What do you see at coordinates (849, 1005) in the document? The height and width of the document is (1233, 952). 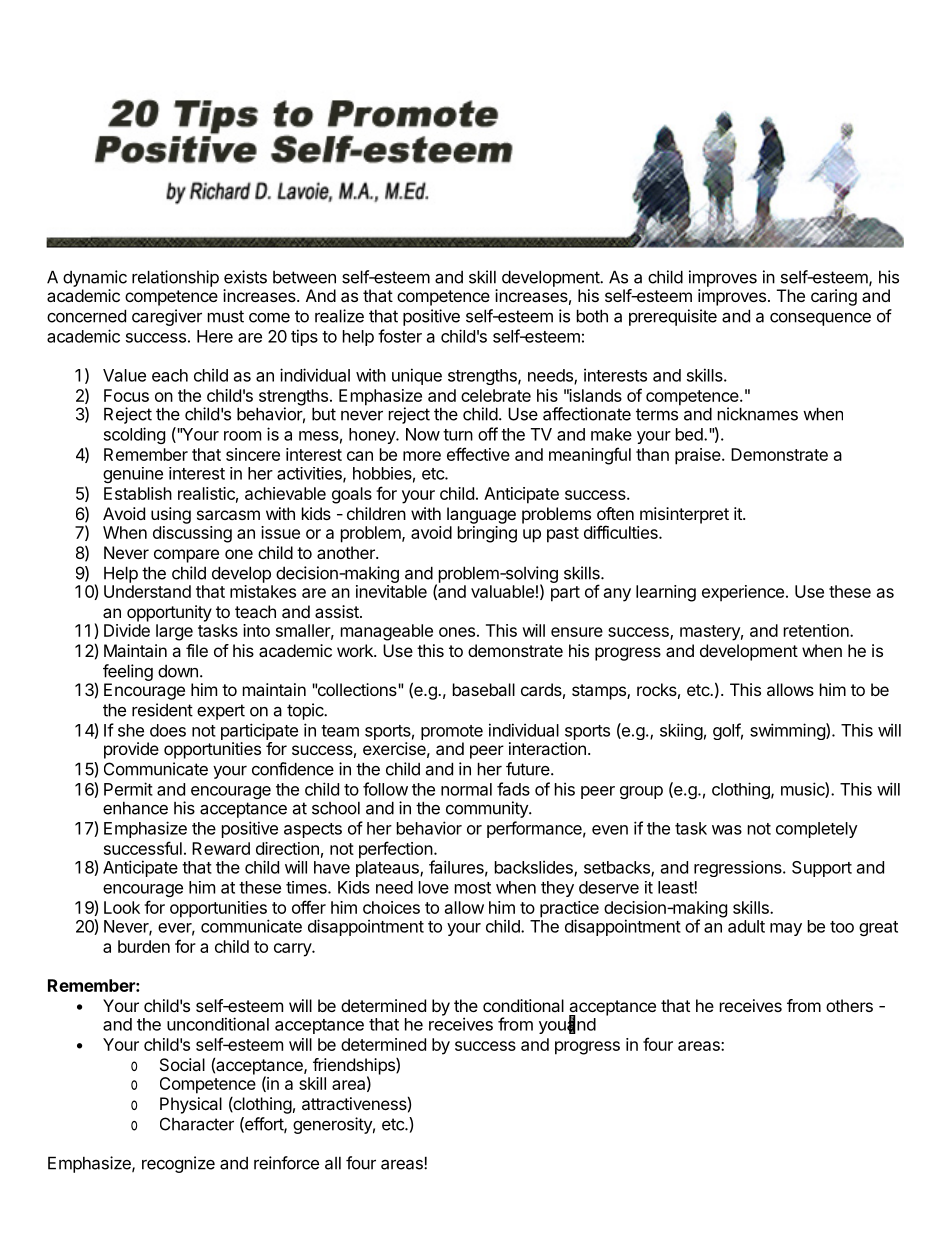 I see `others` at bounding box center [849, 1005].
